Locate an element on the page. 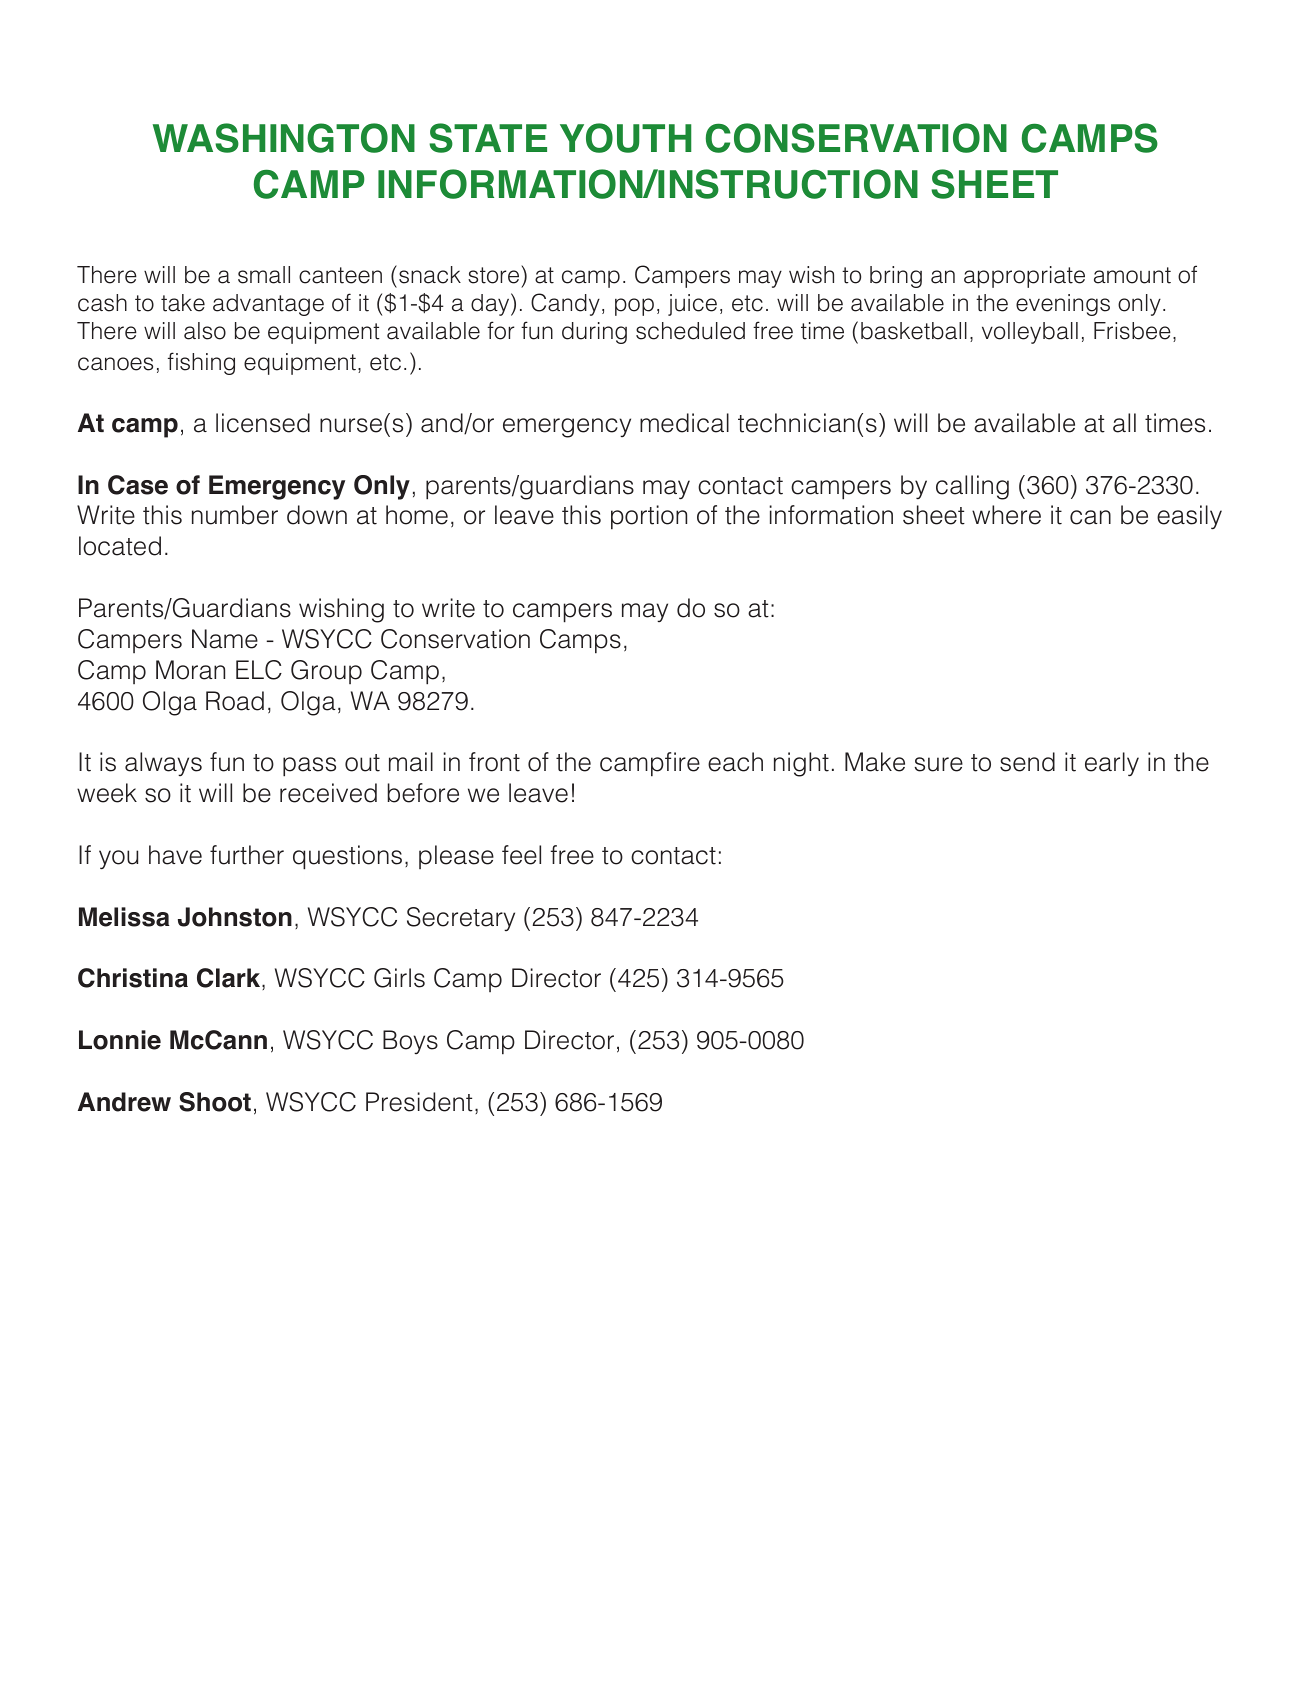 The width and height of the page is (1312, 1697). Shoot is located at coordinates (215, 1102).
